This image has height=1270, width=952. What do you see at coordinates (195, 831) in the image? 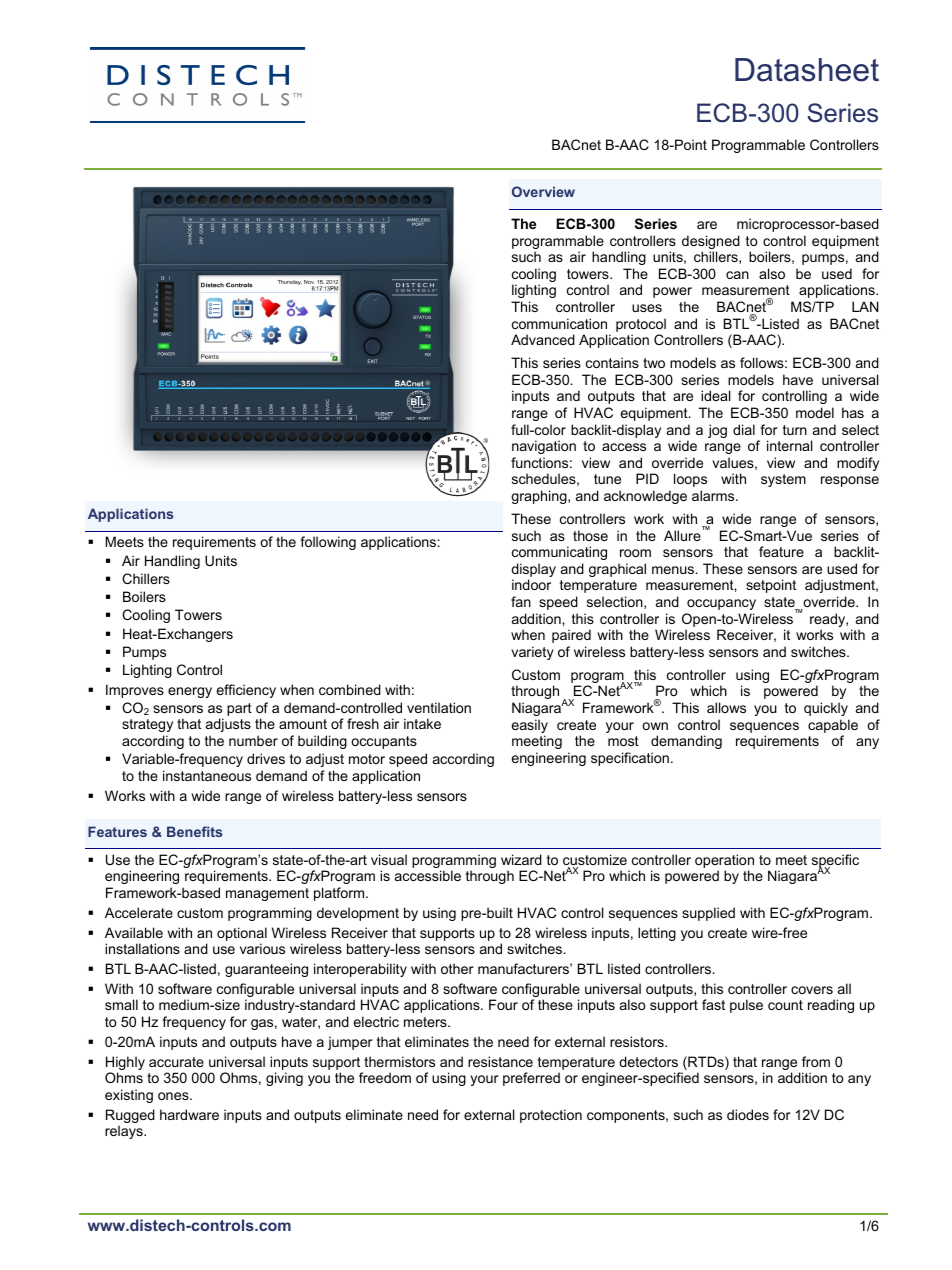
I see `Benefits` at bounding box center [195, 831].
